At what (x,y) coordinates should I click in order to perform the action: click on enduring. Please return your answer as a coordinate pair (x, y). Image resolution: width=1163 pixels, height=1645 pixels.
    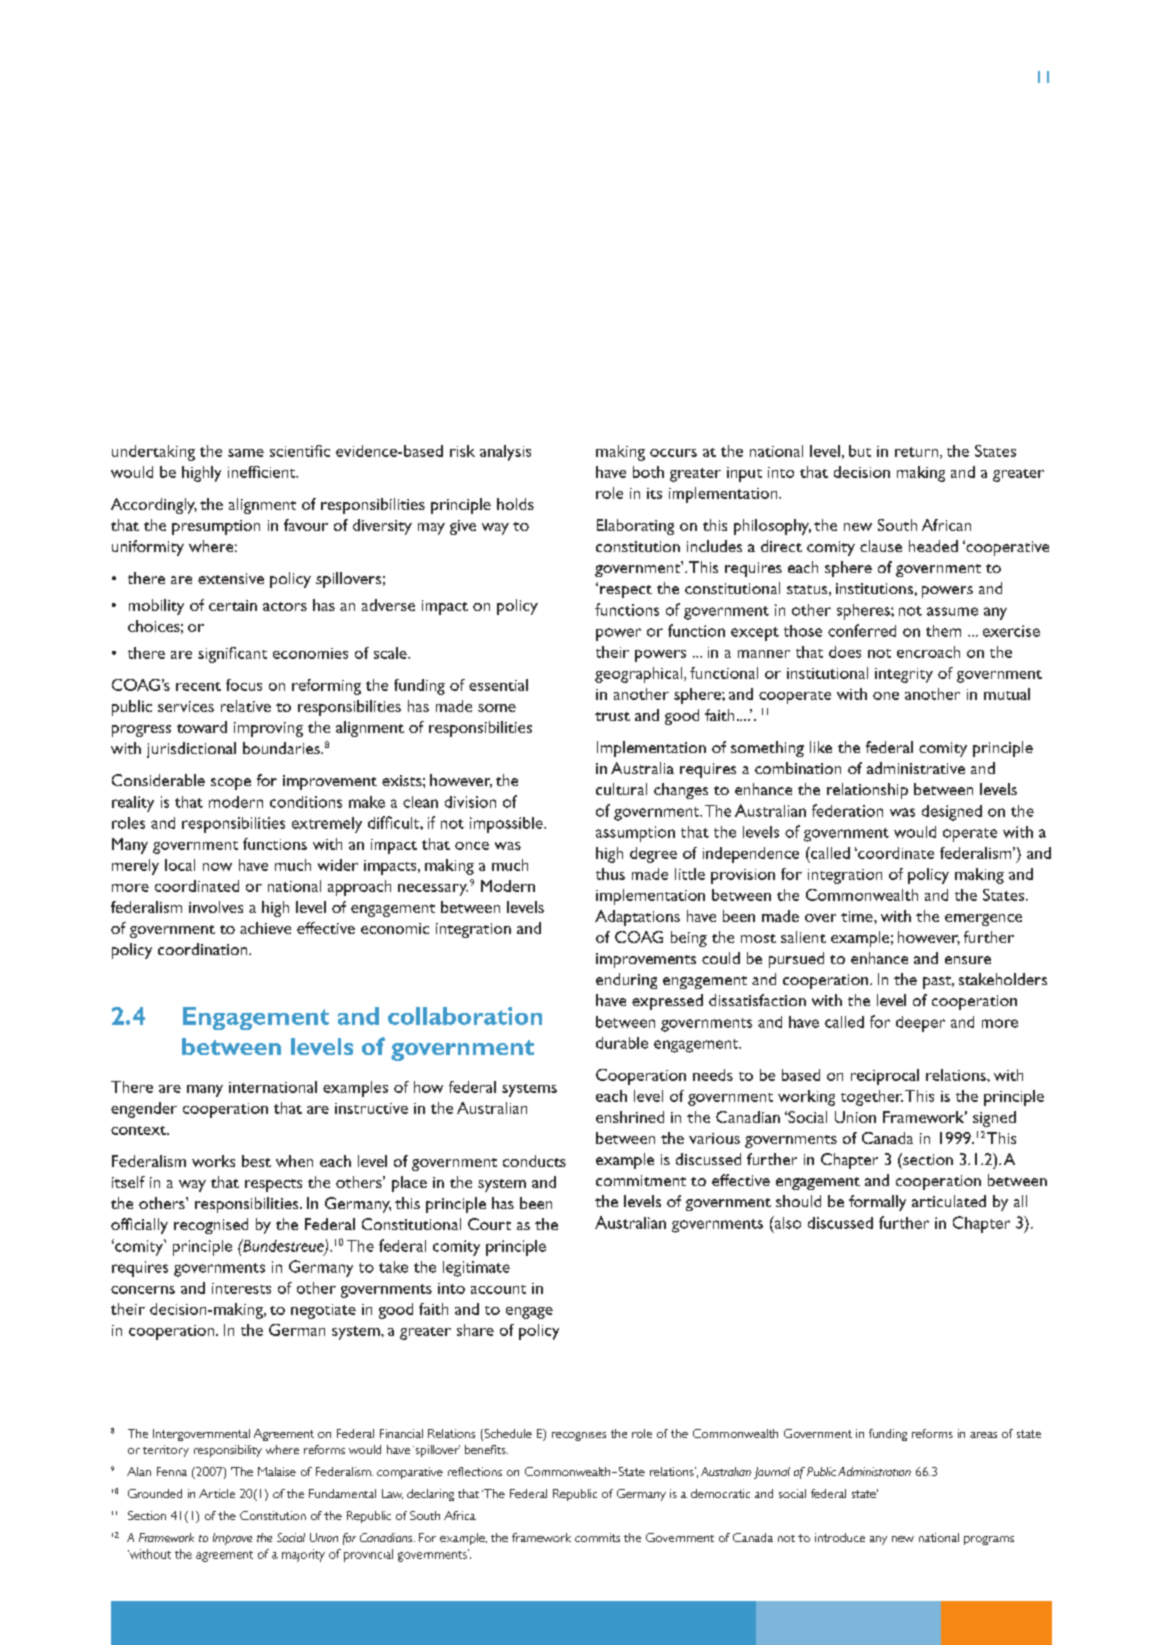
    Looking at the image, I should click on (626, 981).
